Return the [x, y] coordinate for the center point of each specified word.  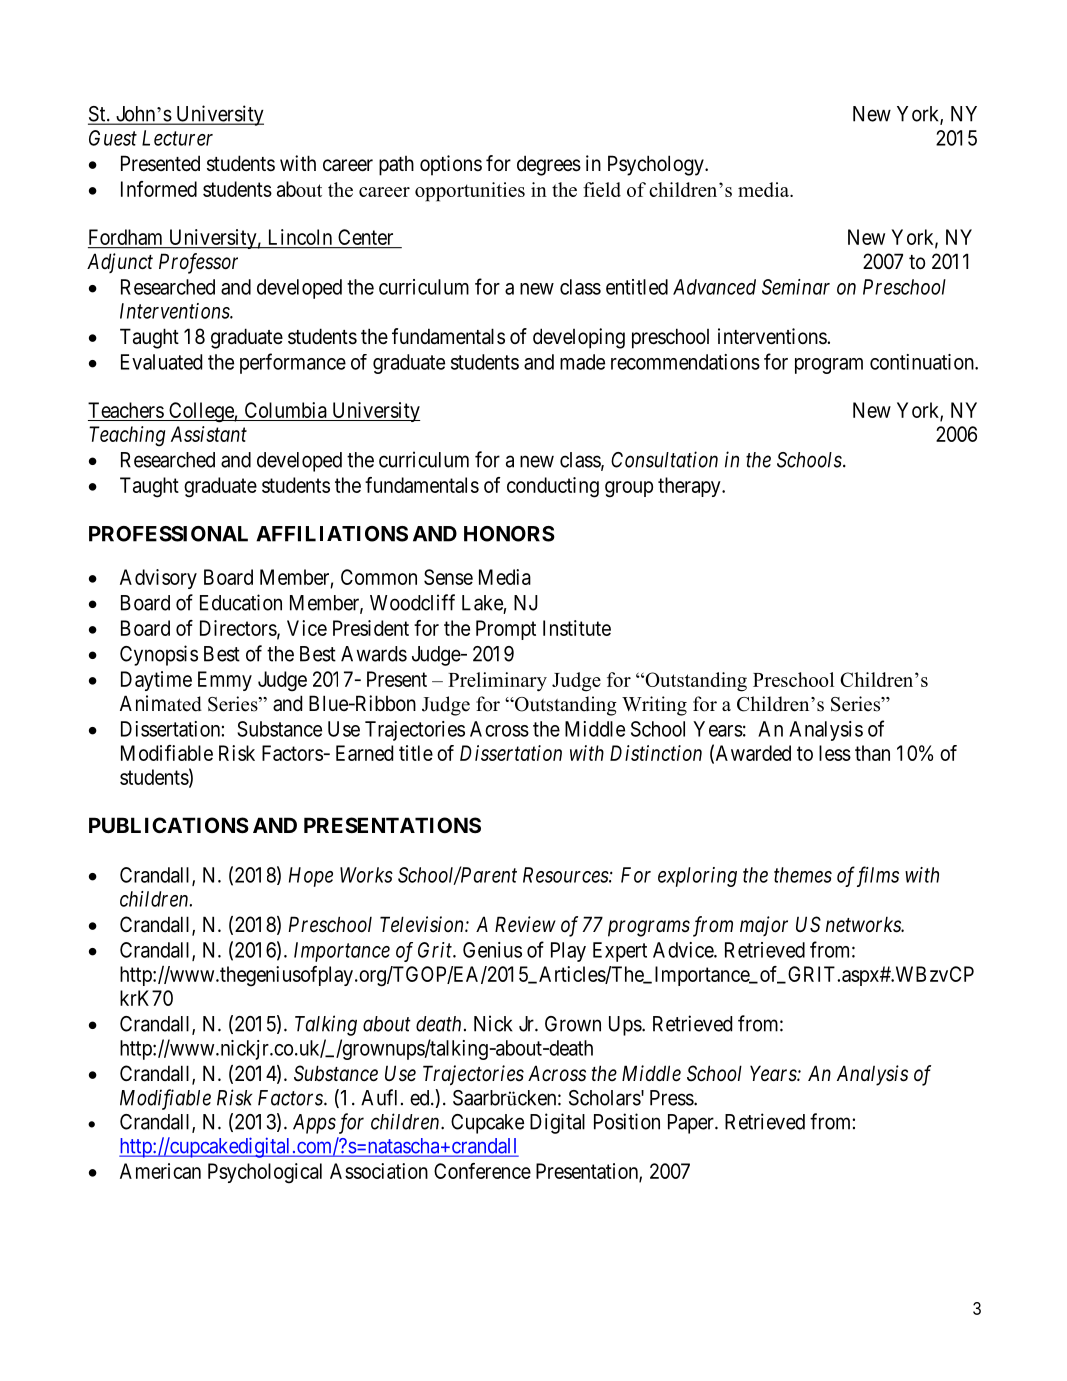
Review [525, 924]
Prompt [506, 630]
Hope [311, 877]
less [835, 753]
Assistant [209, 434]
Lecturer [177, 138]
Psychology [657, 165]
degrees [549, 165]
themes [803, 875]
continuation [923, 362]
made [582, 362]
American [160, 1171]
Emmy [225, 681]
